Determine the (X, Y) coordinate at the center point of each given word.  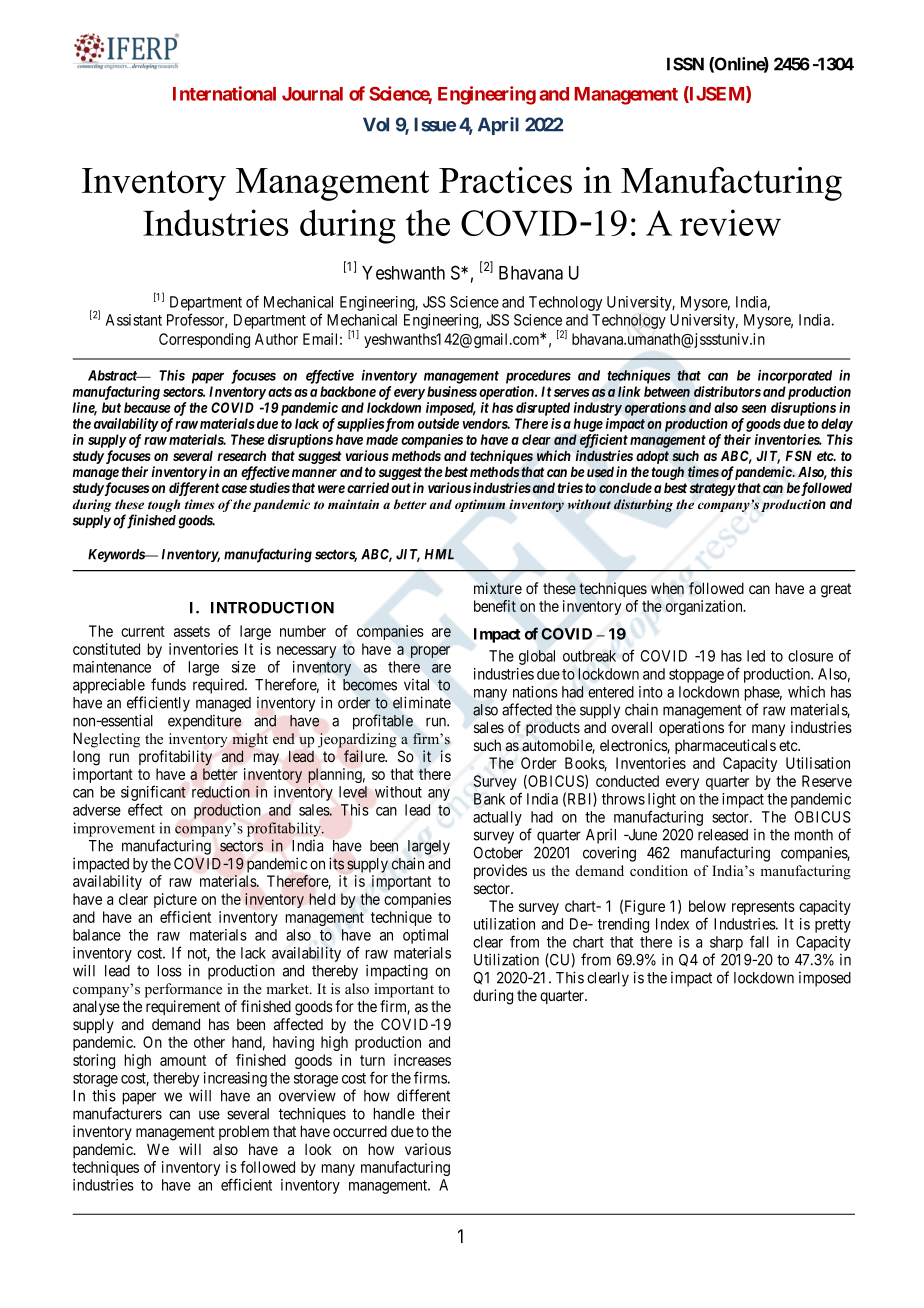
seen (754, 409)
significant (153, 793)
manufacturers (117, 1113)
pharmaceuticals (725, 746)
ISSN (685, 64)
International (224, 93)
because (147, 407)
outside (438, 423)
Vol (376, 124)
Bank (489, 799)
